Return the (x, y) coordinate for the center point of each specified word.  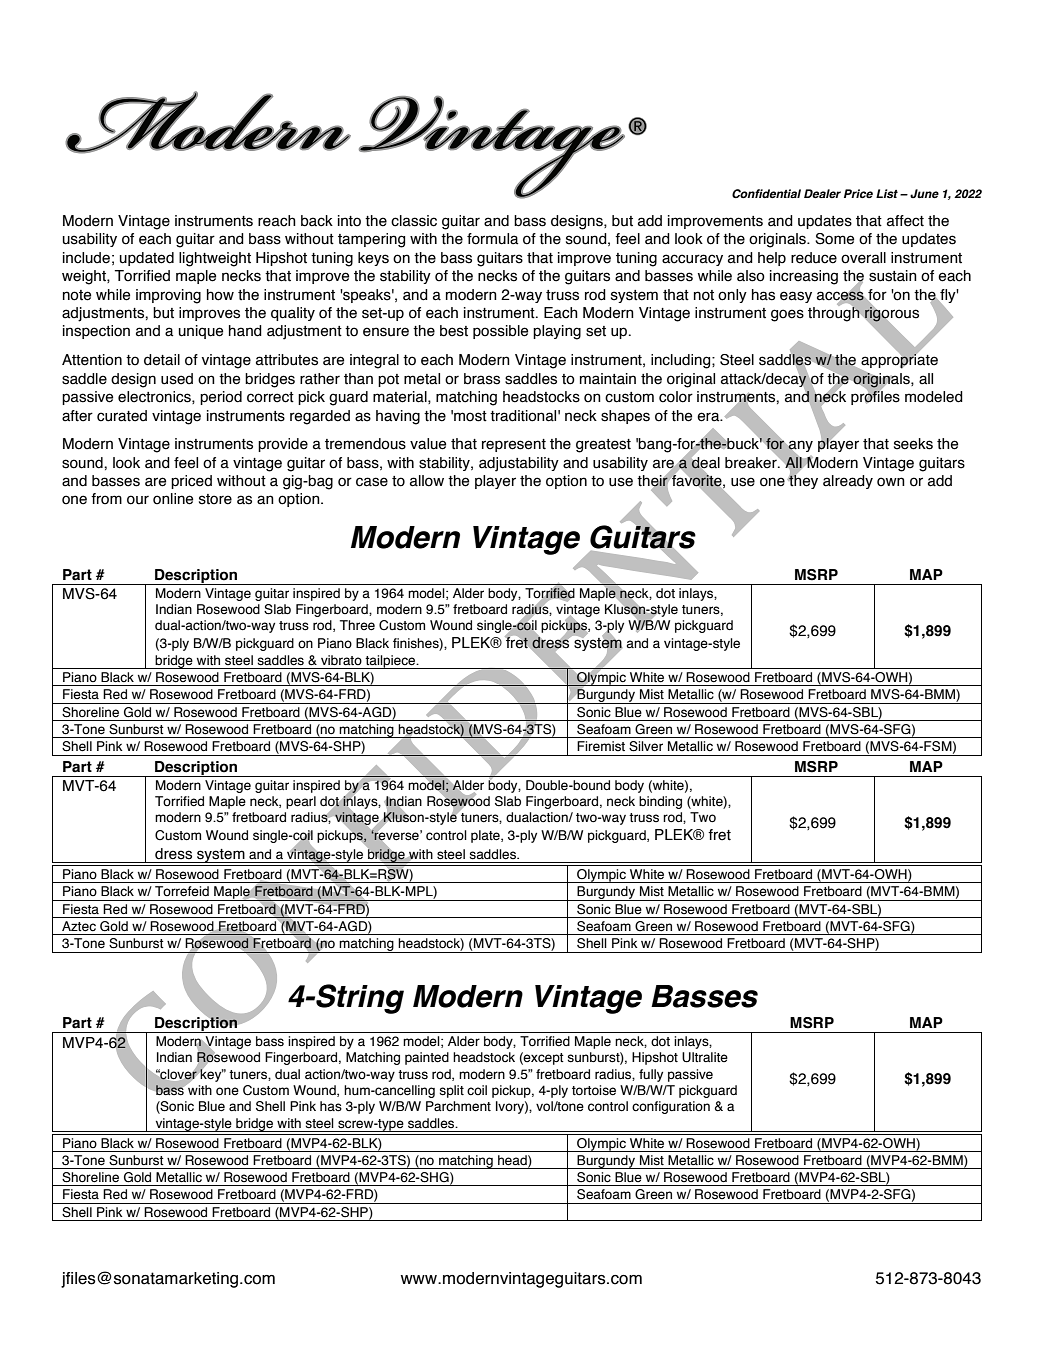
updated (147, 259)
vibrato (341, 660)
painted (427, 1058)
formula (493, 239)
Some (834, 239)
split (451, 1091)
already (848, 482)
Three (357, 625)
